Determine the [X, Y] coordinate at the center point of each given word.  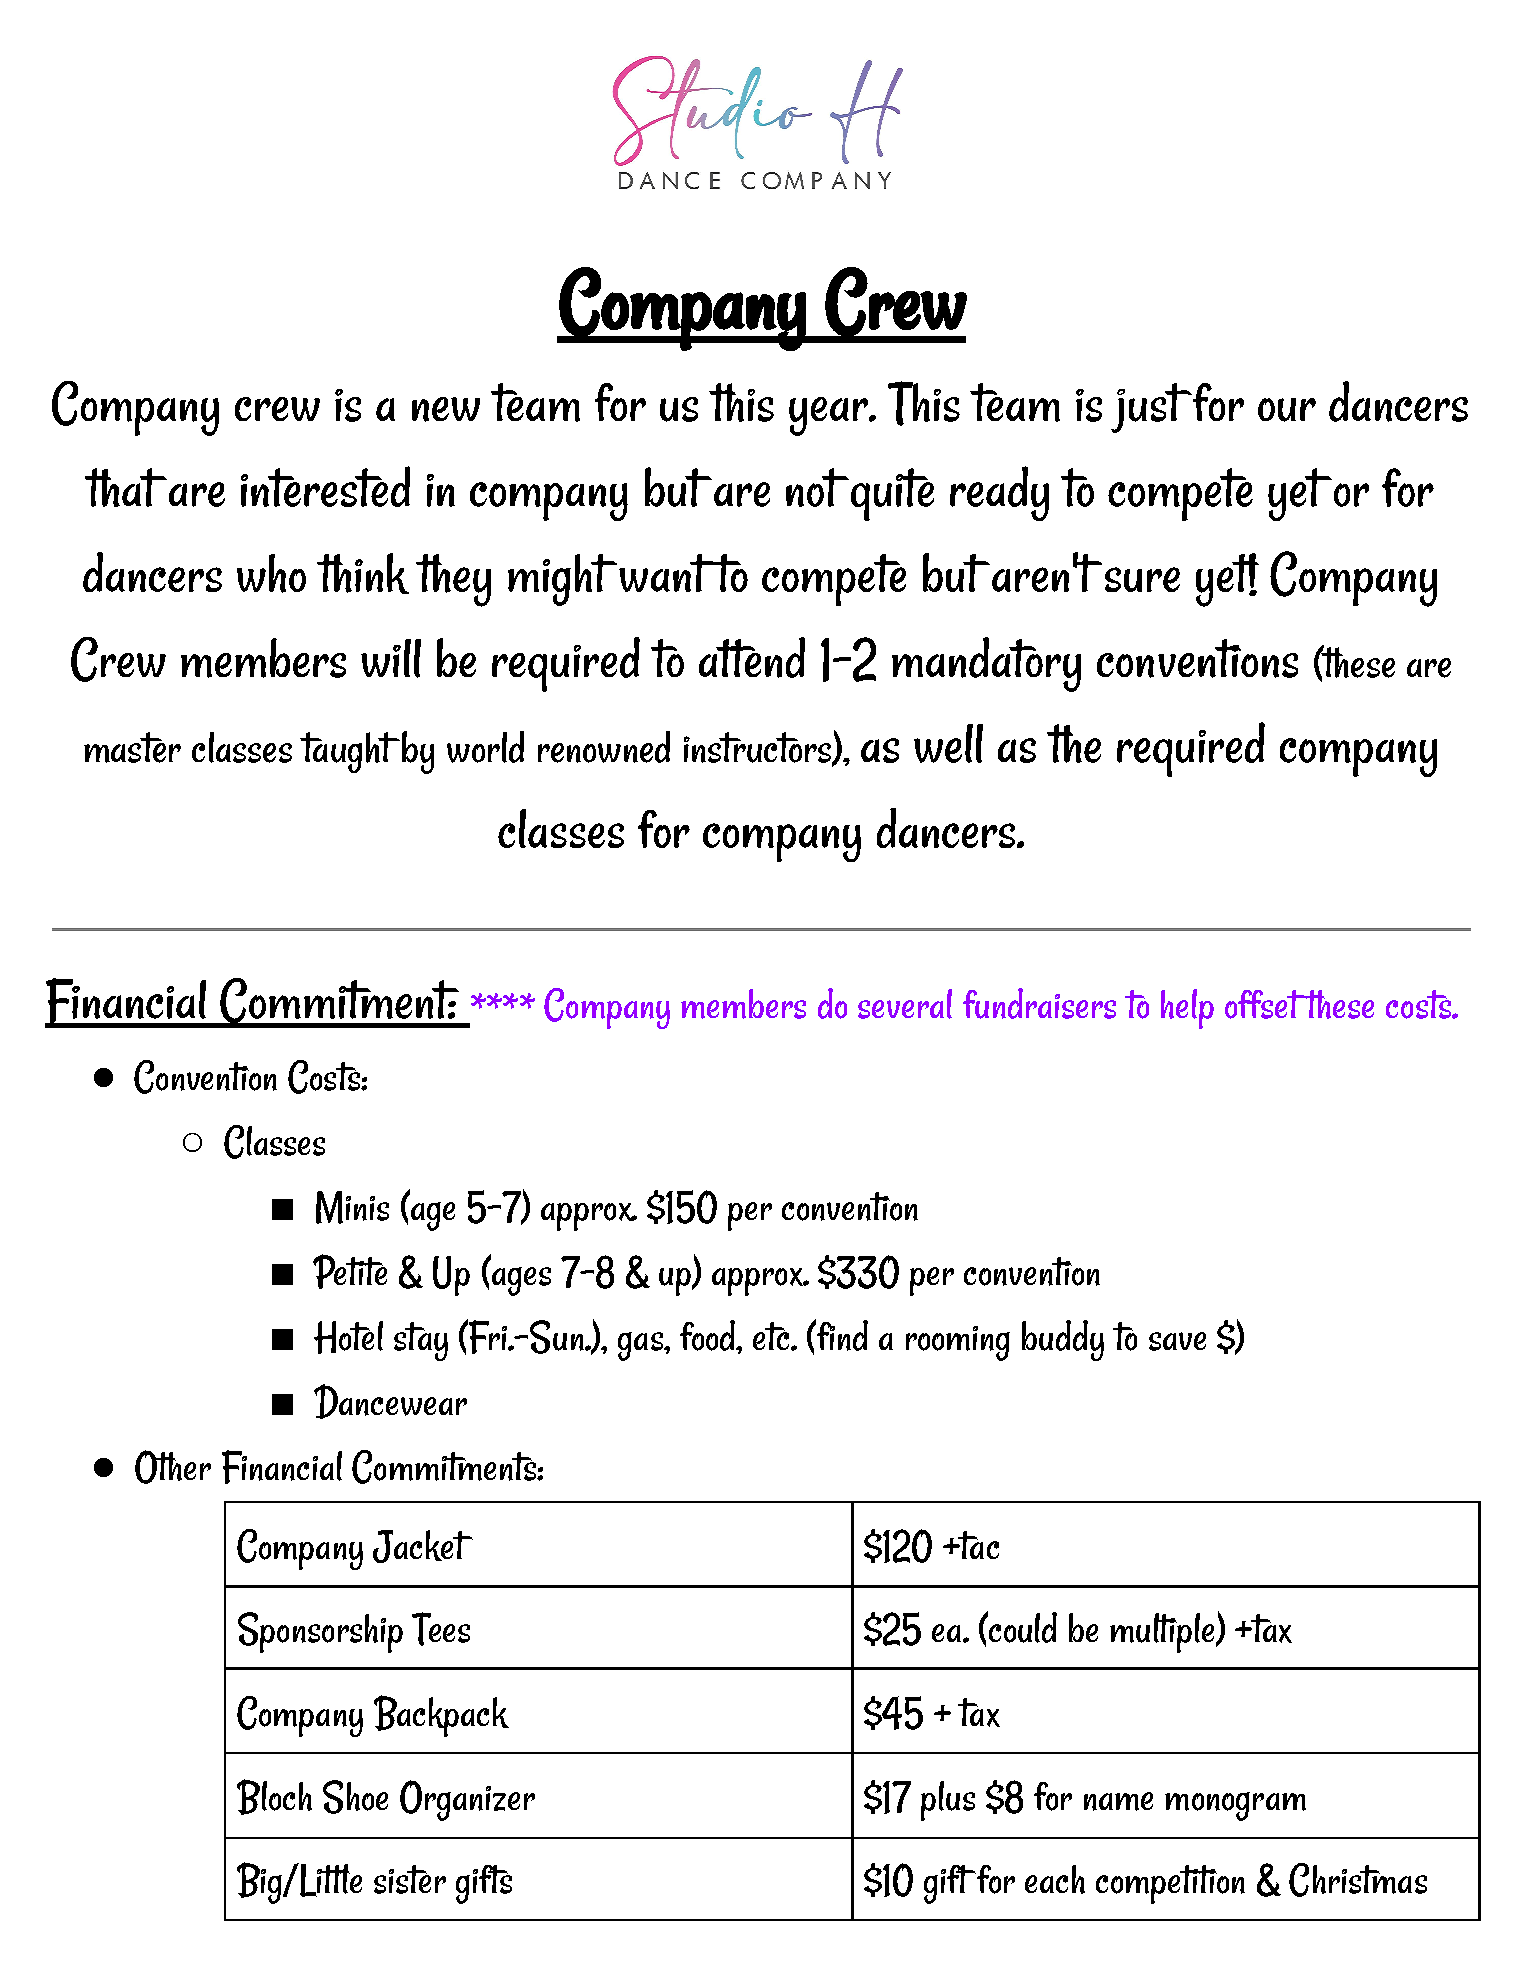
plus [948, 1801]
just [1151, 408]
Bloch [274, 1797]
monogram [1235, 1806]
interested [325, 486]
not [817, 487]
